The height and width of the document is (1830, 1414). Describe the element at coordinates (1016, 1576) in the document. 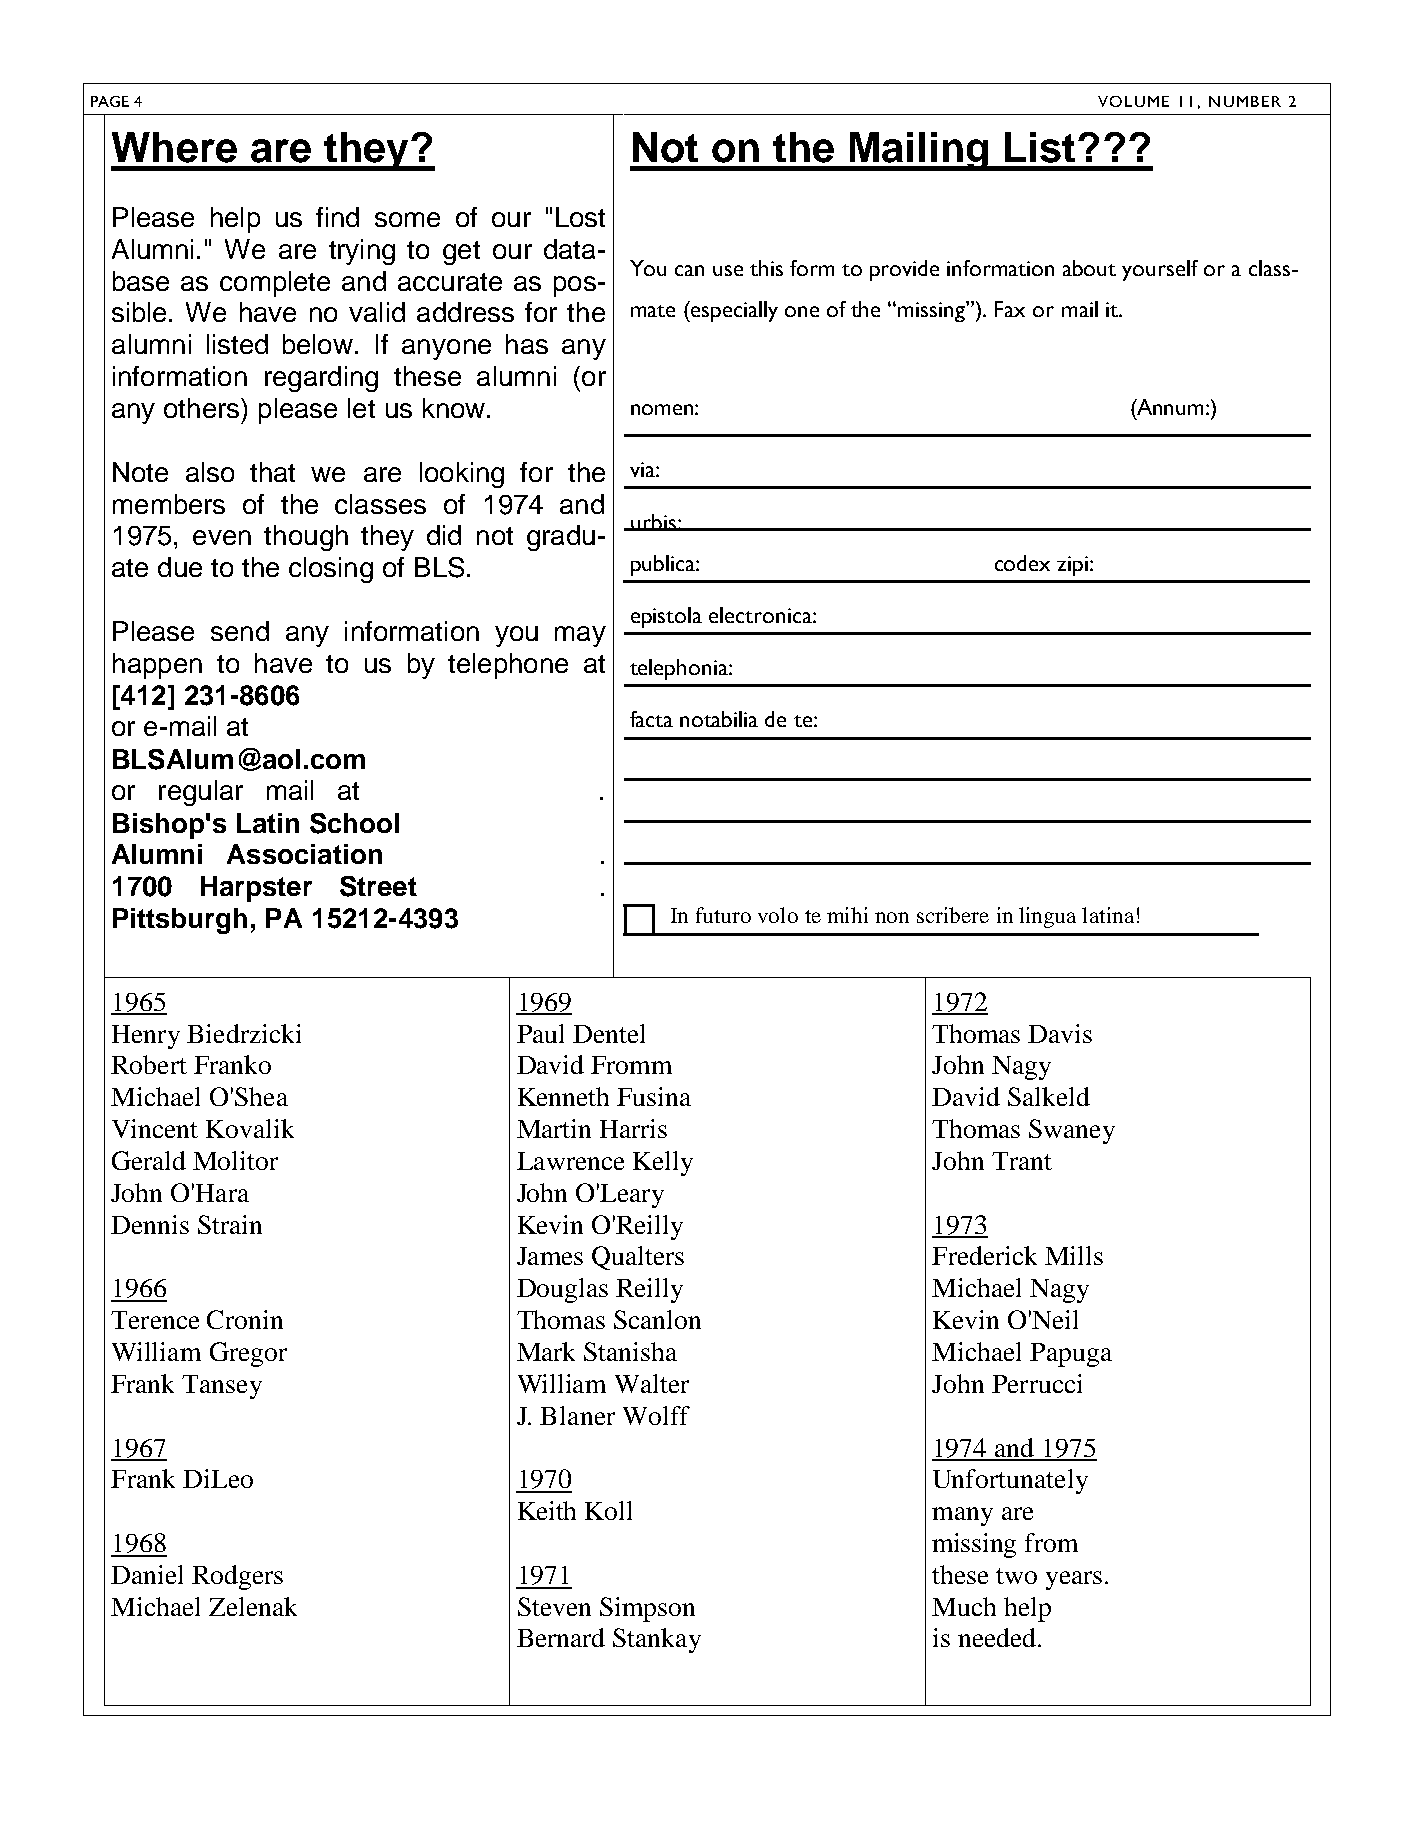

I see `two` at that location.
